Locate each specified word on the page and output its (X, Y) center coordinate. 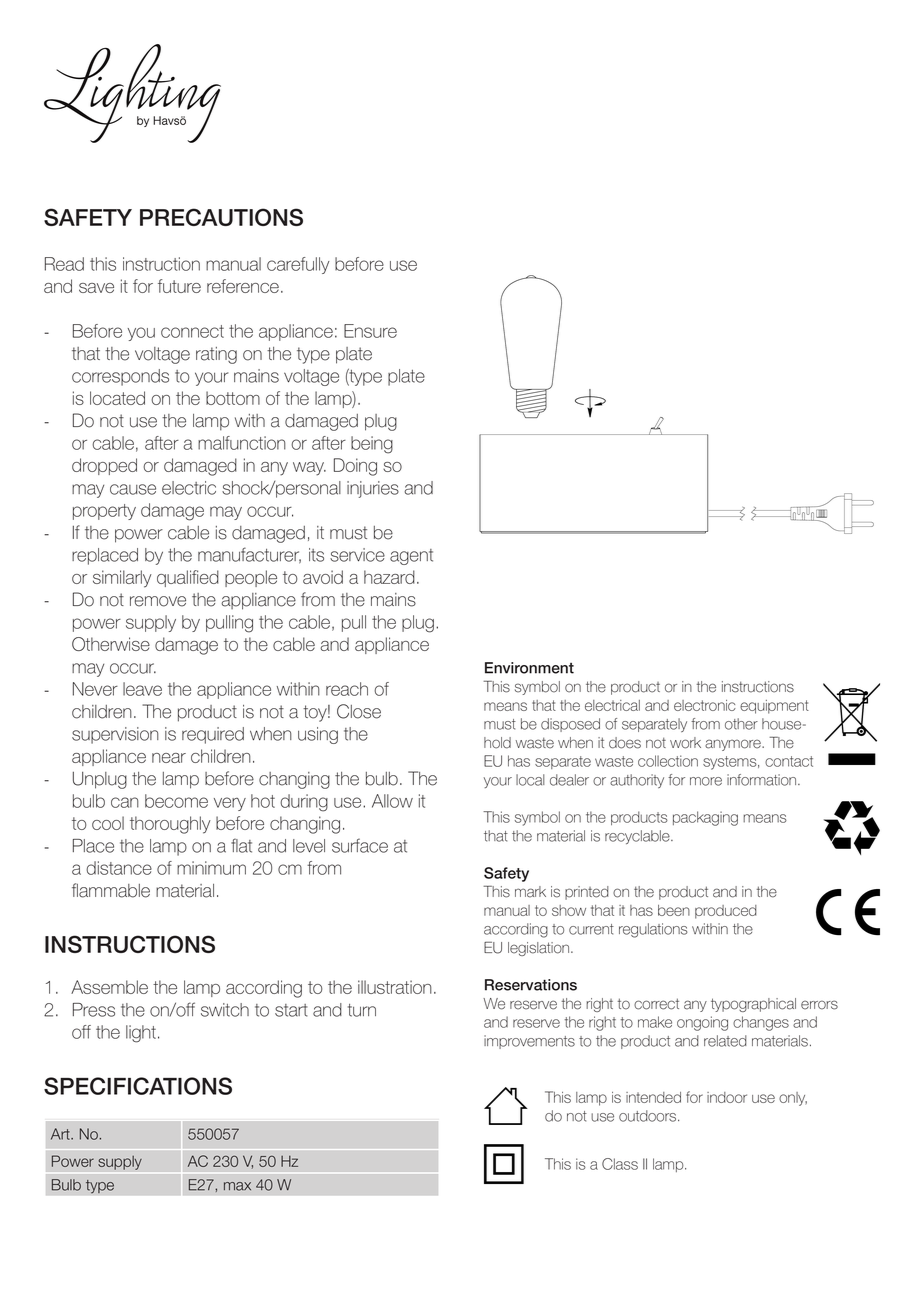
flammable (111, 890)
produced (726, 912)
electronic (705, 705)
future (179, 286)
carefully (298, 265)
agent (411, 557)
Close (359, 711)
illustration (395, 987)
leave (142, 689)
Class (620, 1164)
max (237, 1186)
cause (133, 489)
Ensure (370, 331)
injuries (373, 489)
